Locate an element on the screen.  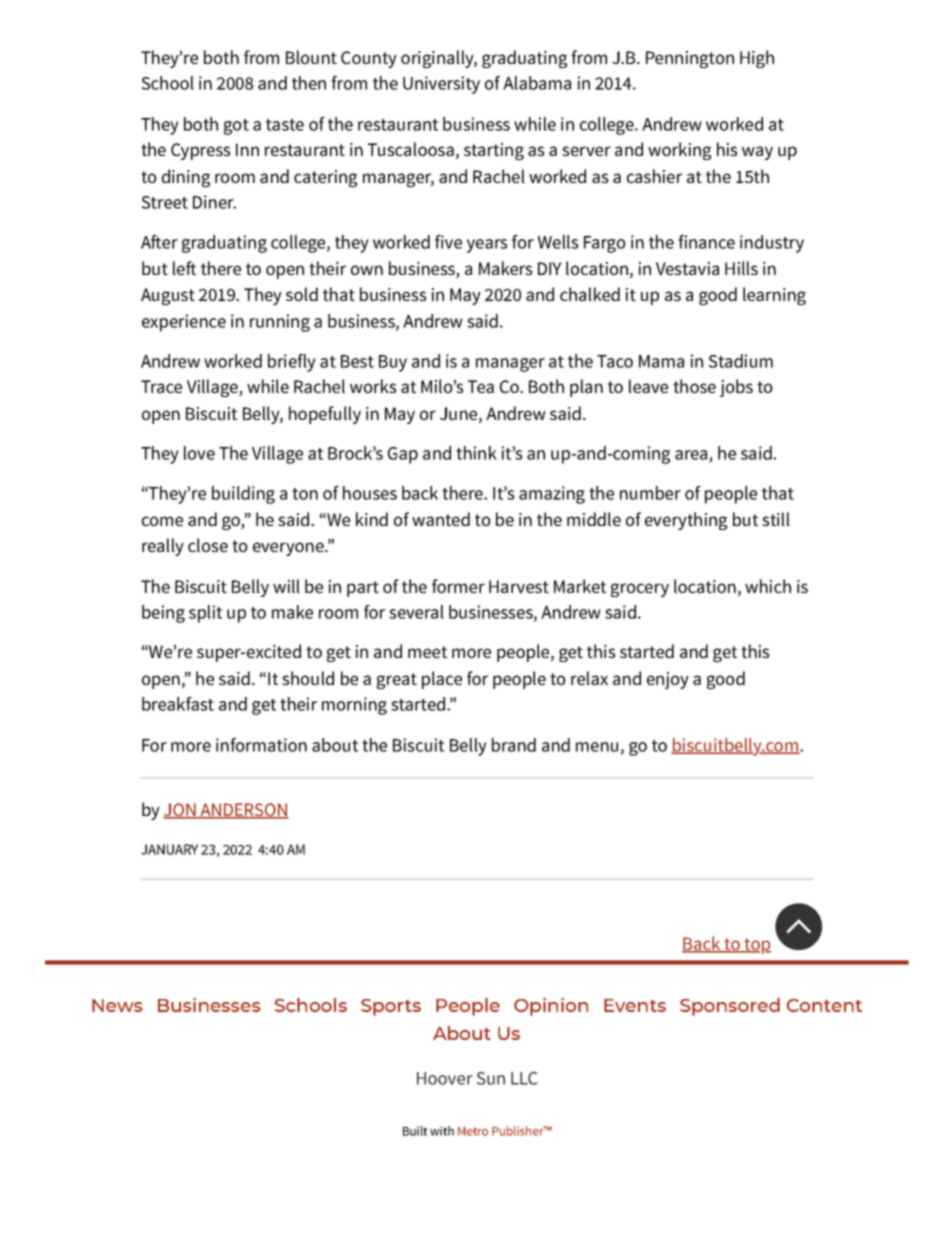
News is located at coordinates (117, 1005).
